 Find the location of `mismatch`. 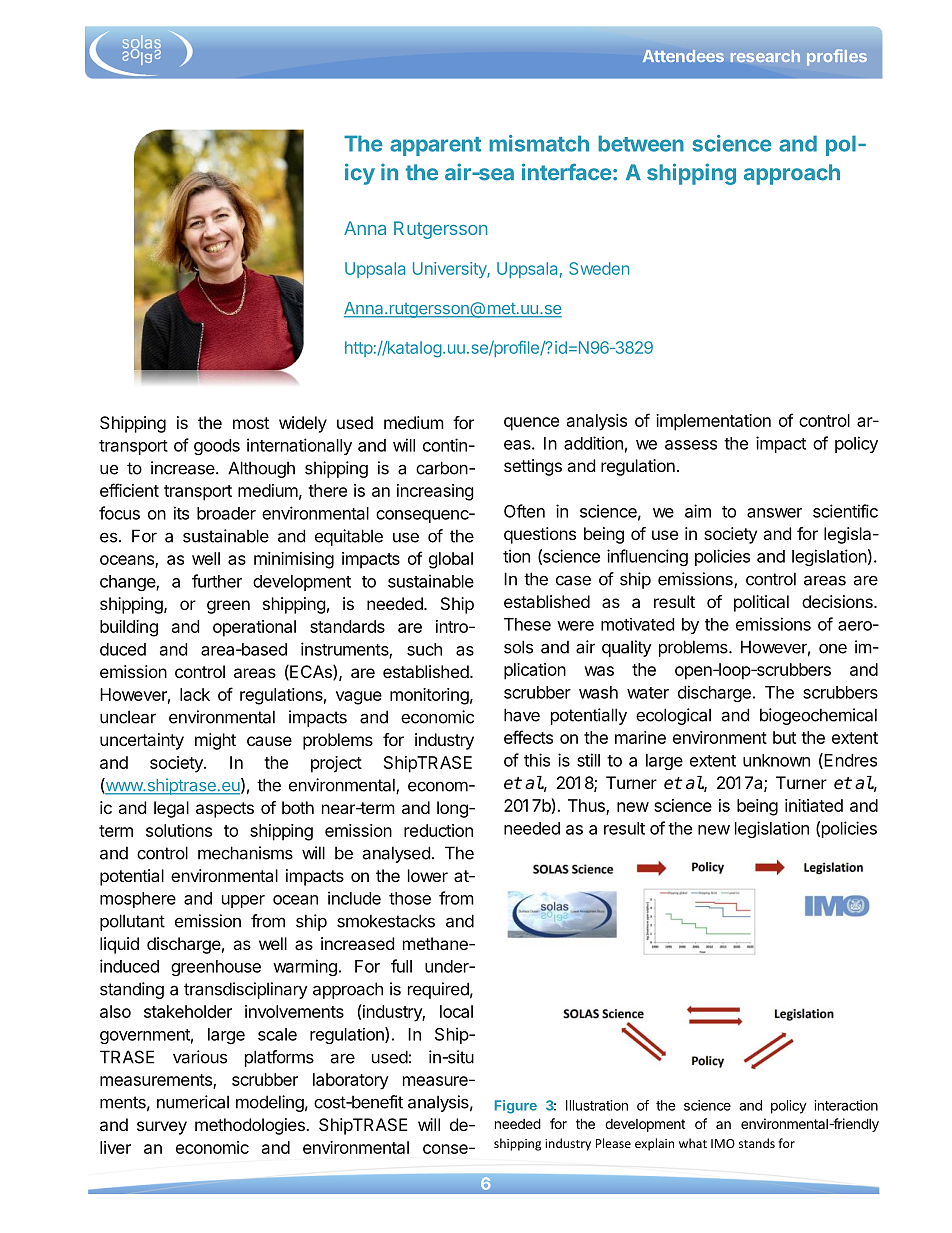

mismatch is located at coordinates (539, 143).
